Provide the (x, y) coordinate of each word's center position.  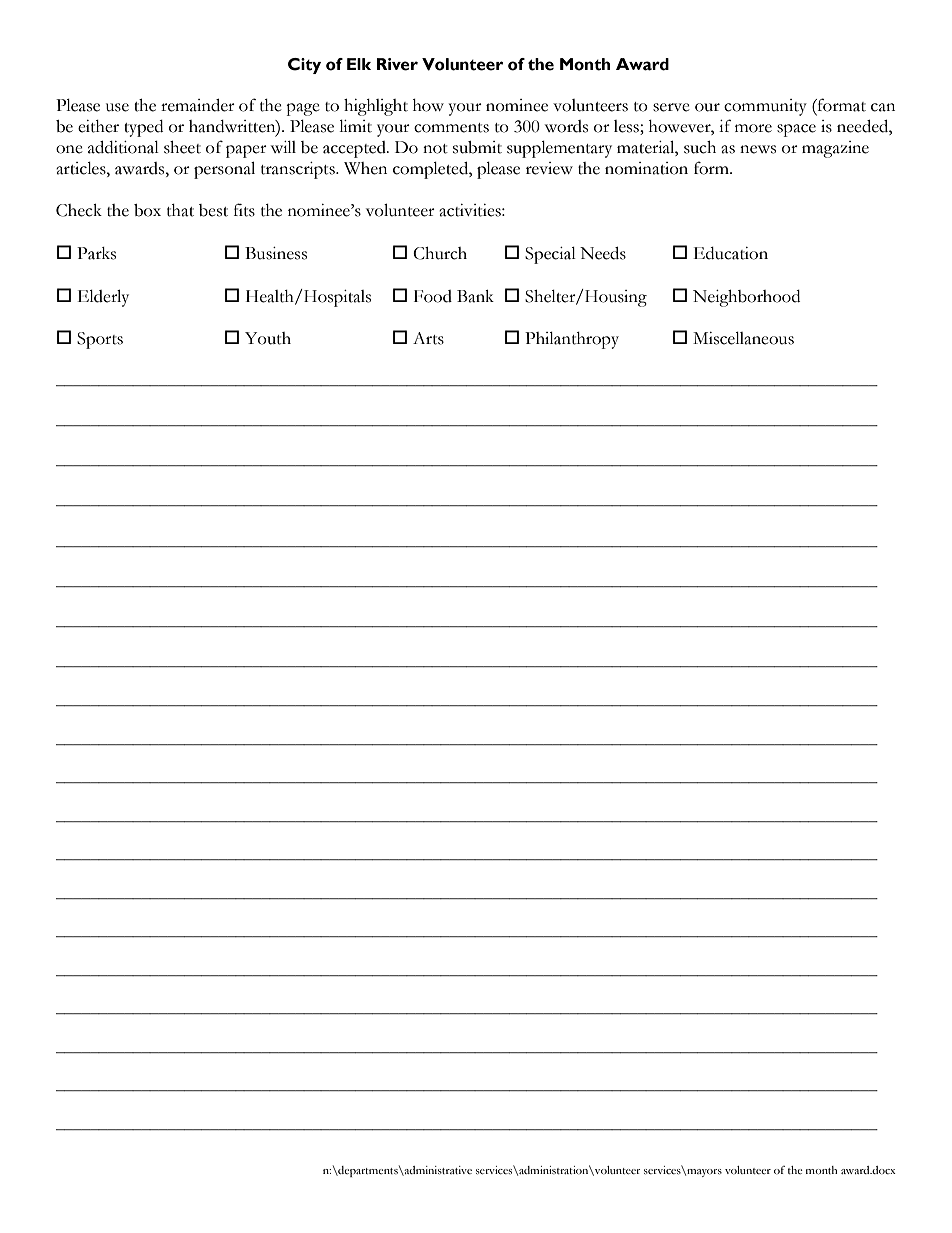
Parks (96, 253)
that (180, 210)
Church (440, 253)
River (397, 64)
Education (731, 253)
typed (143, 128)
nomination (646, 168)
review (549, 168)
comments (451, 128)
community (765, 107)
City (304, 66)
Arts (428, 338)
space (796, 130)
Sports (100, 340)
